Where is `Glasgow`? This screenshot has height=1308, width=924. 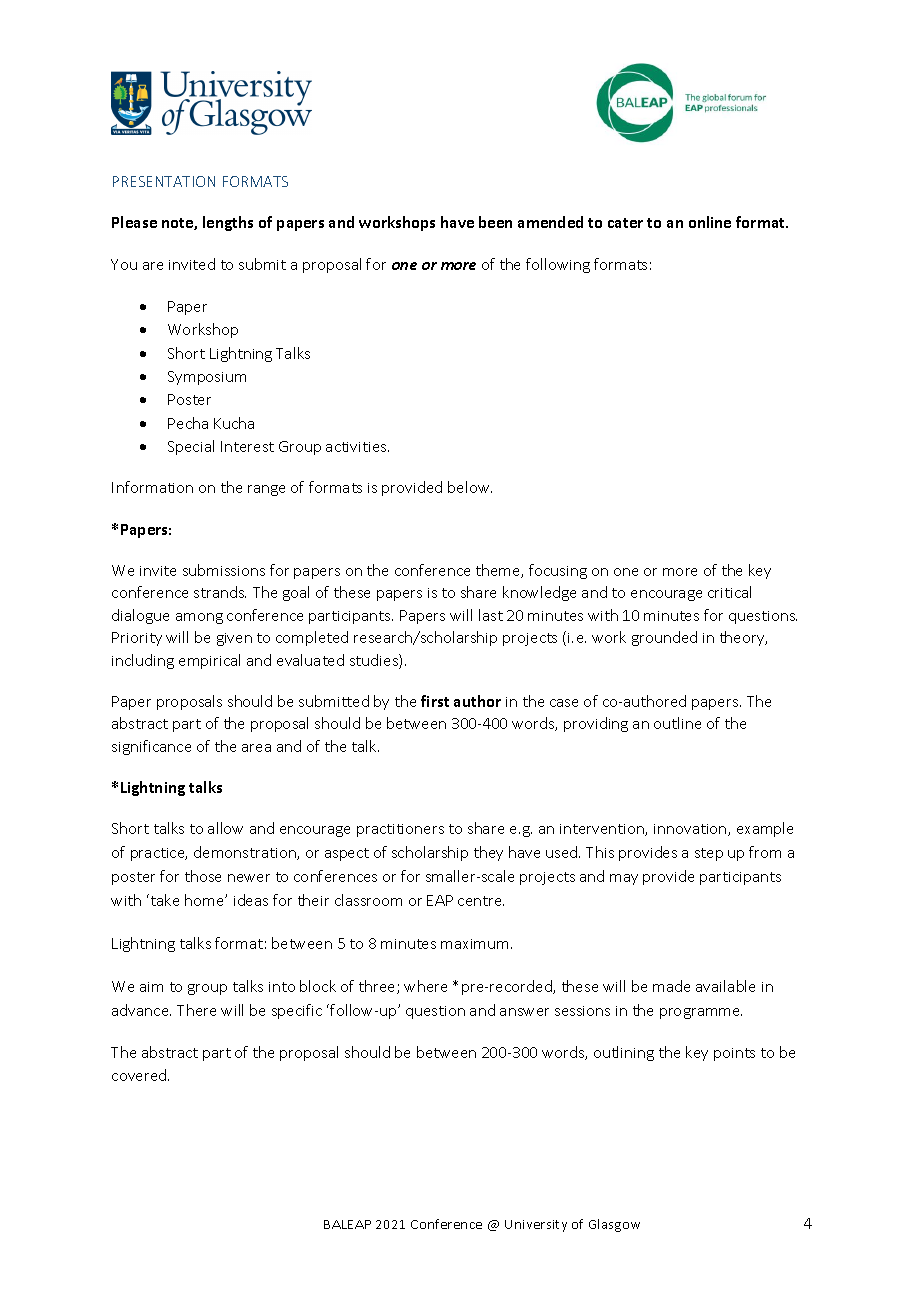 Glasgow is located at coordinates (614, 1225).
